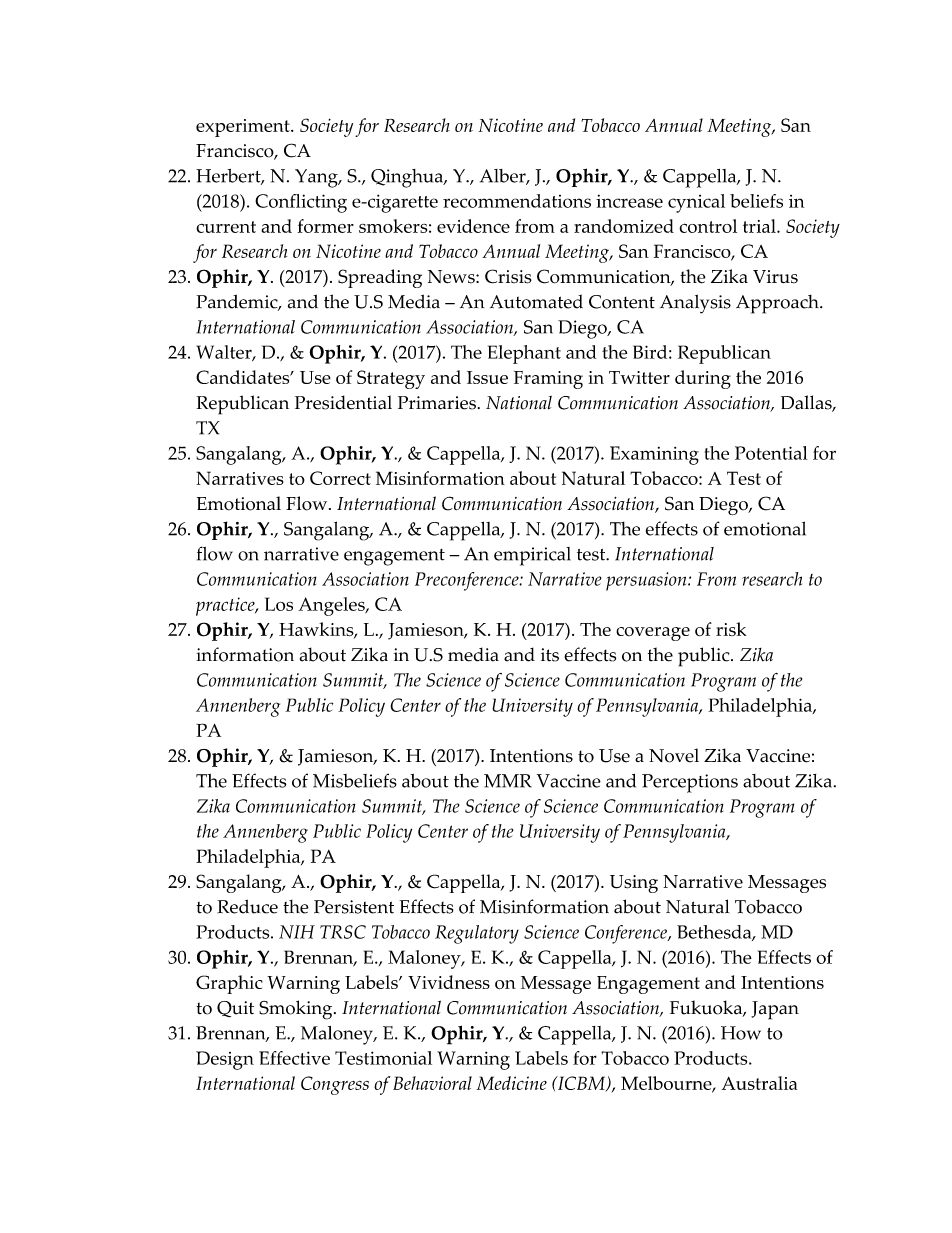  I want to click on Conflicting, so click(301, 203).
